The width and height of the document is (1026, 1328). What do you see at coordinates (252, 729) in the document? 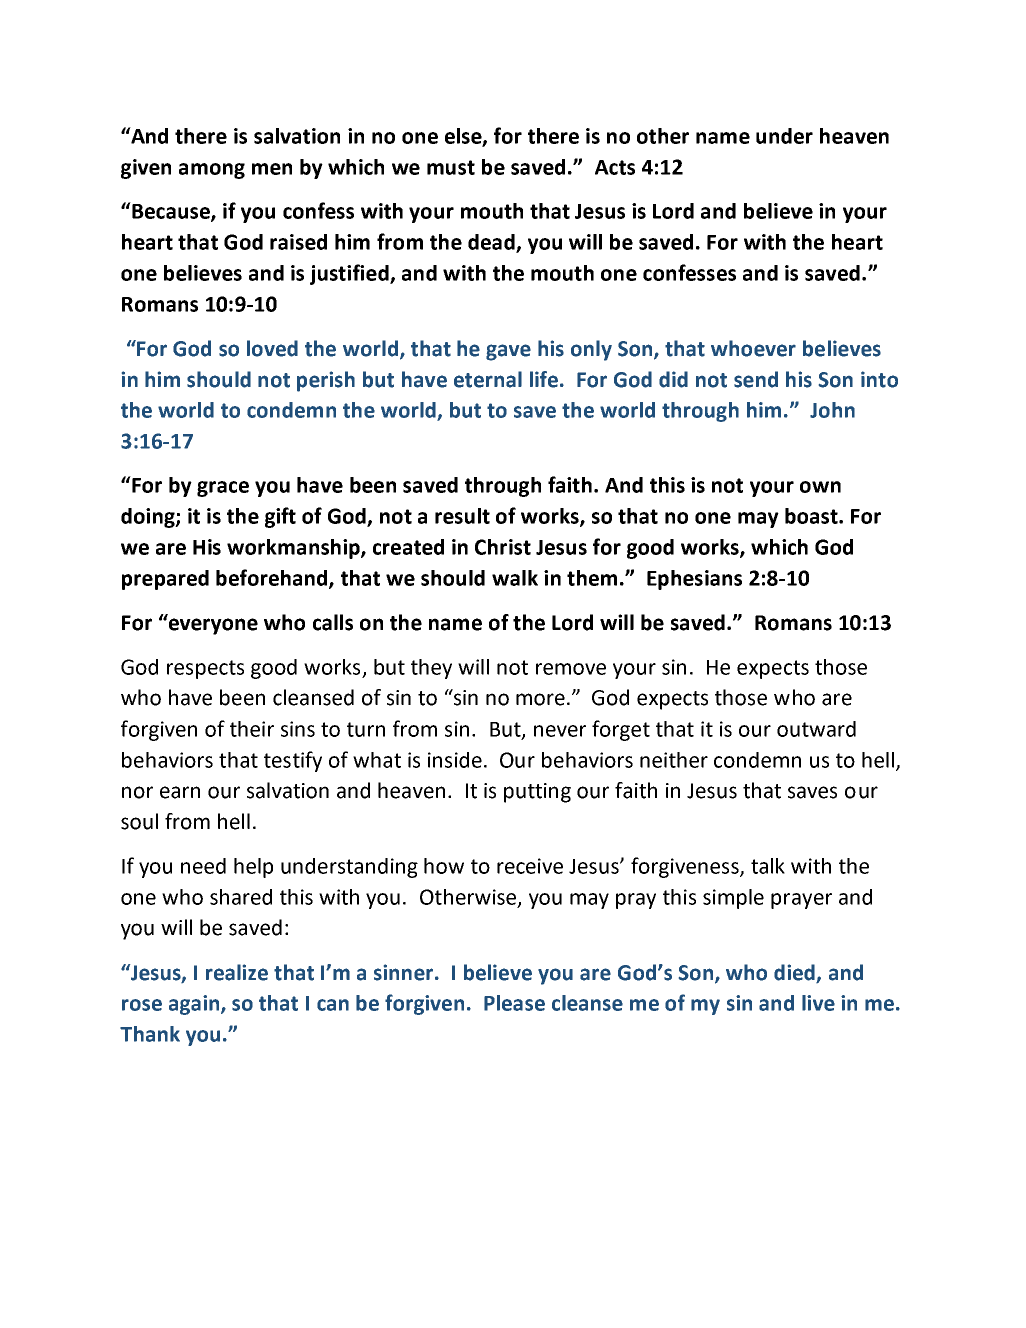
I see `their` at bounding box center [252, 729].
